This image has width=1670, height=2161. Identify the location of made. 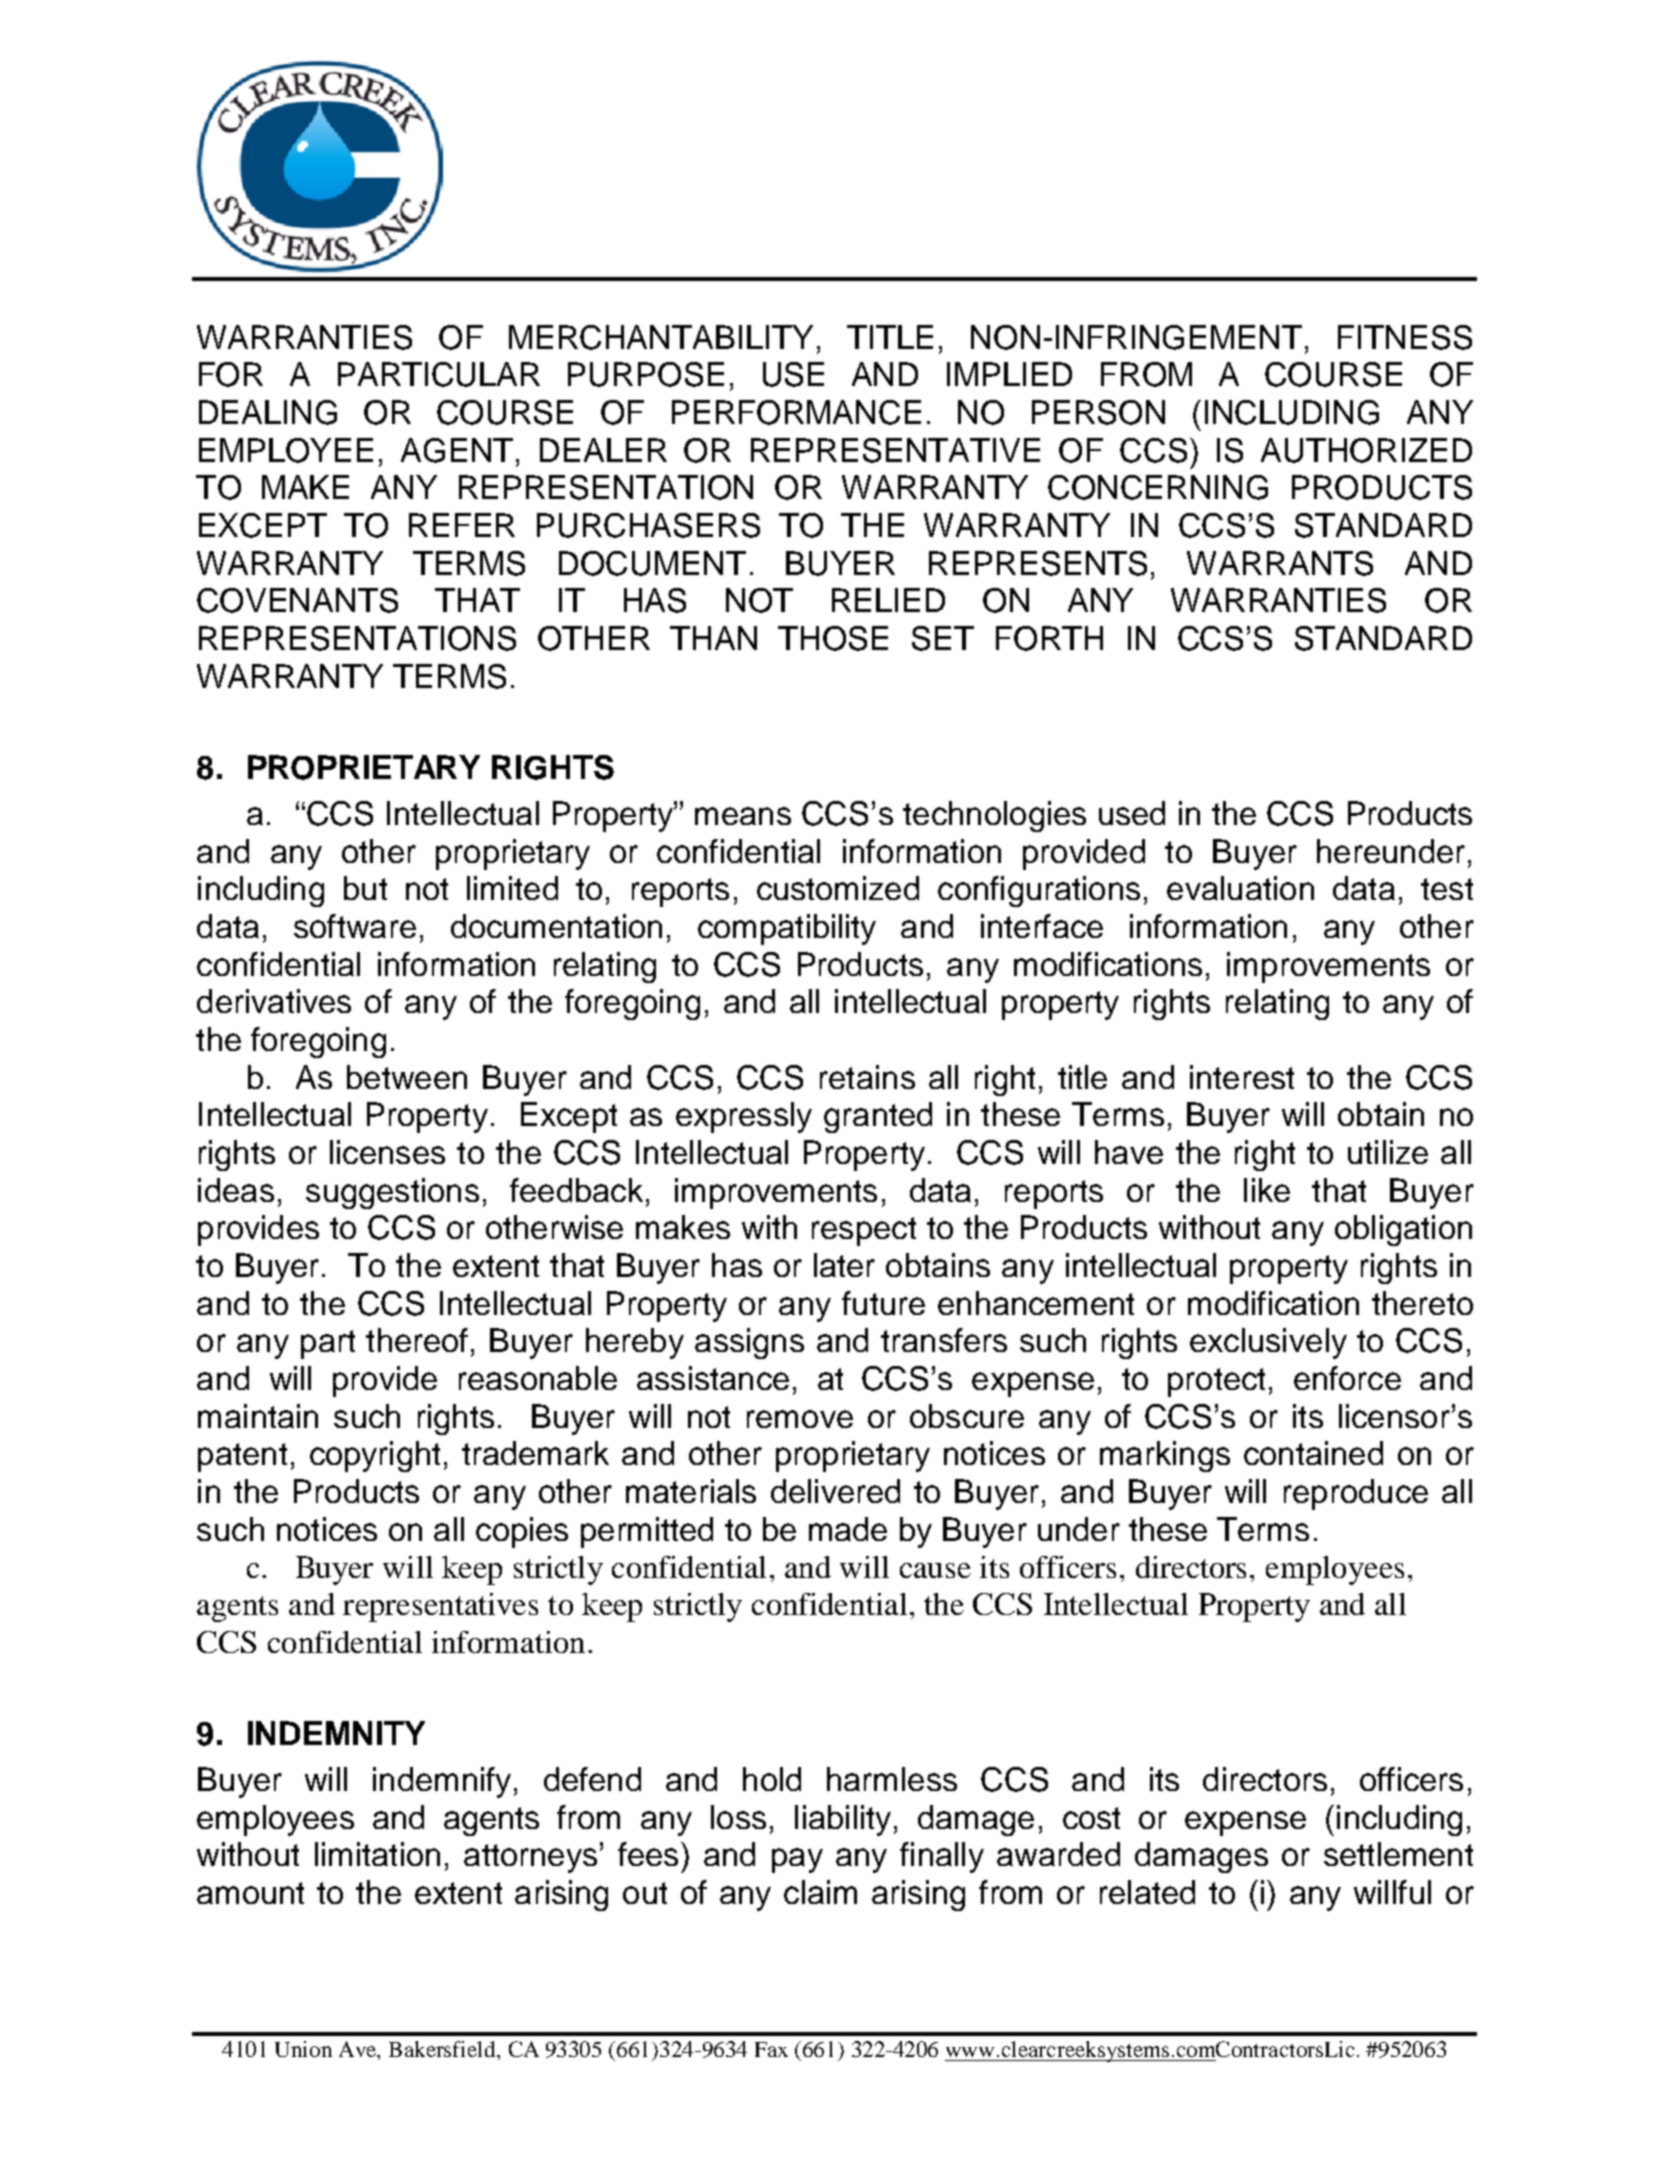
(848, 1529).
